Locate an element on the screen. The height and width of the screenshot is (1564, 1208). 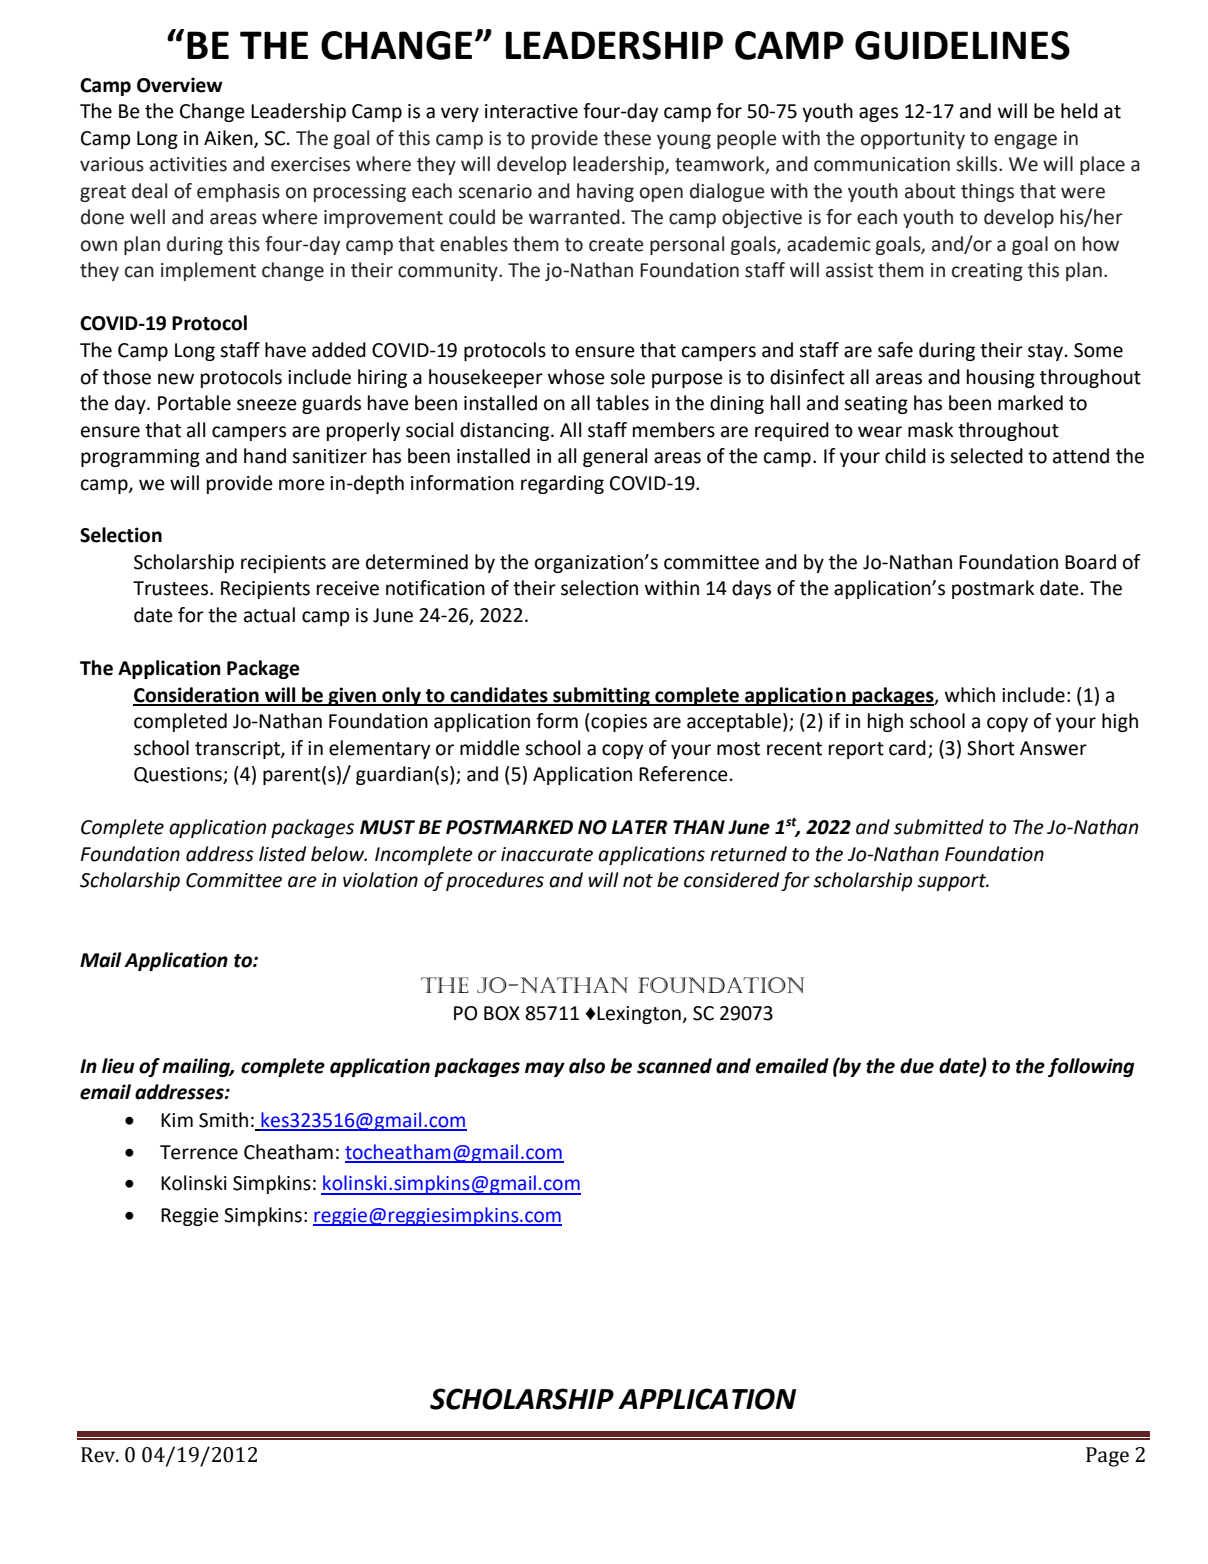
these is located at coordinates (627, 138).
